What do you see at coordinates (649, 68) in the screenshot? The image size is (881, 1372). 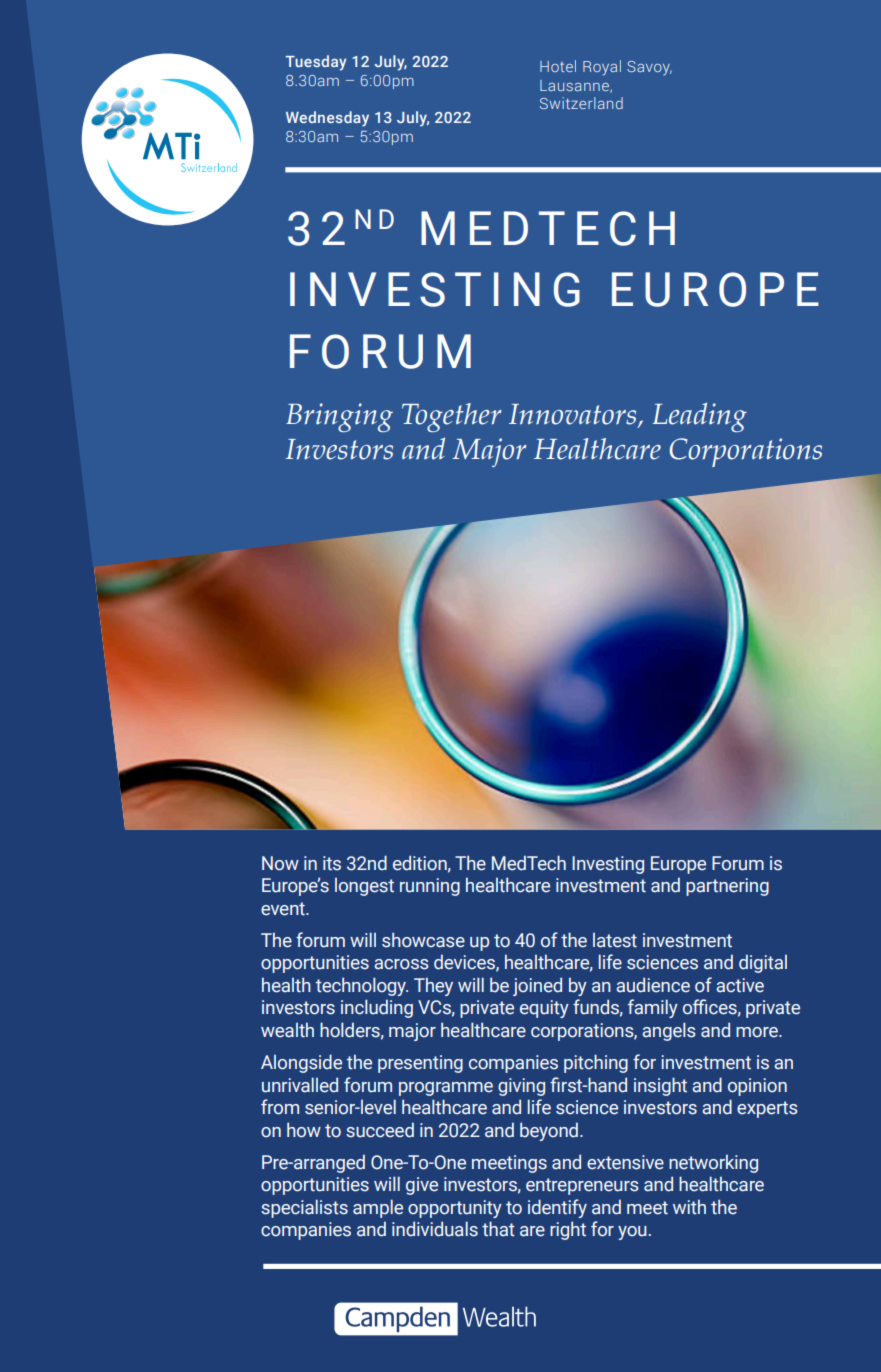 I see `Savoy` at bounding box center [649, 68].
